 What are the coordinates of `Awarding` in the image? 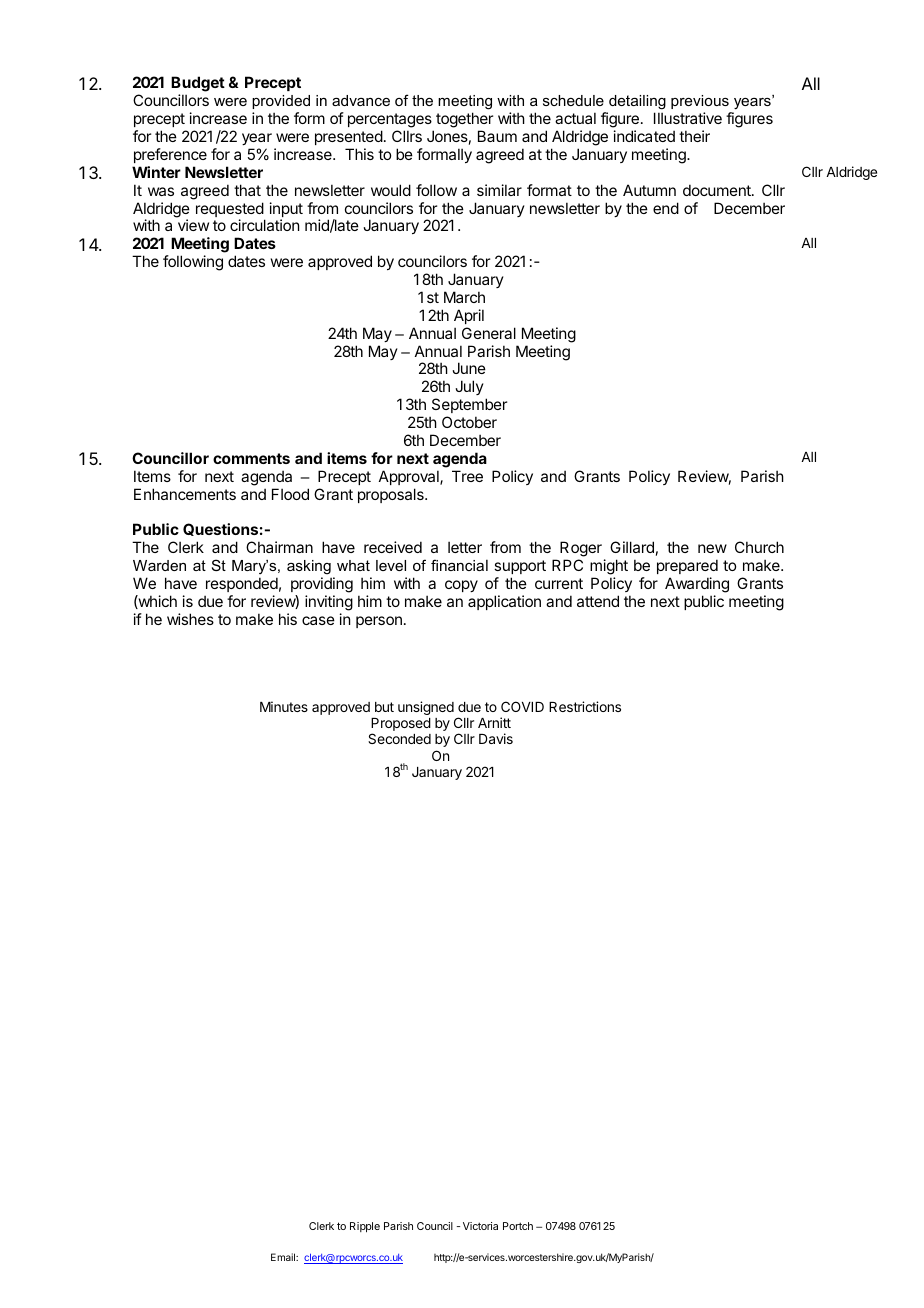 It's located at (697, 585).
